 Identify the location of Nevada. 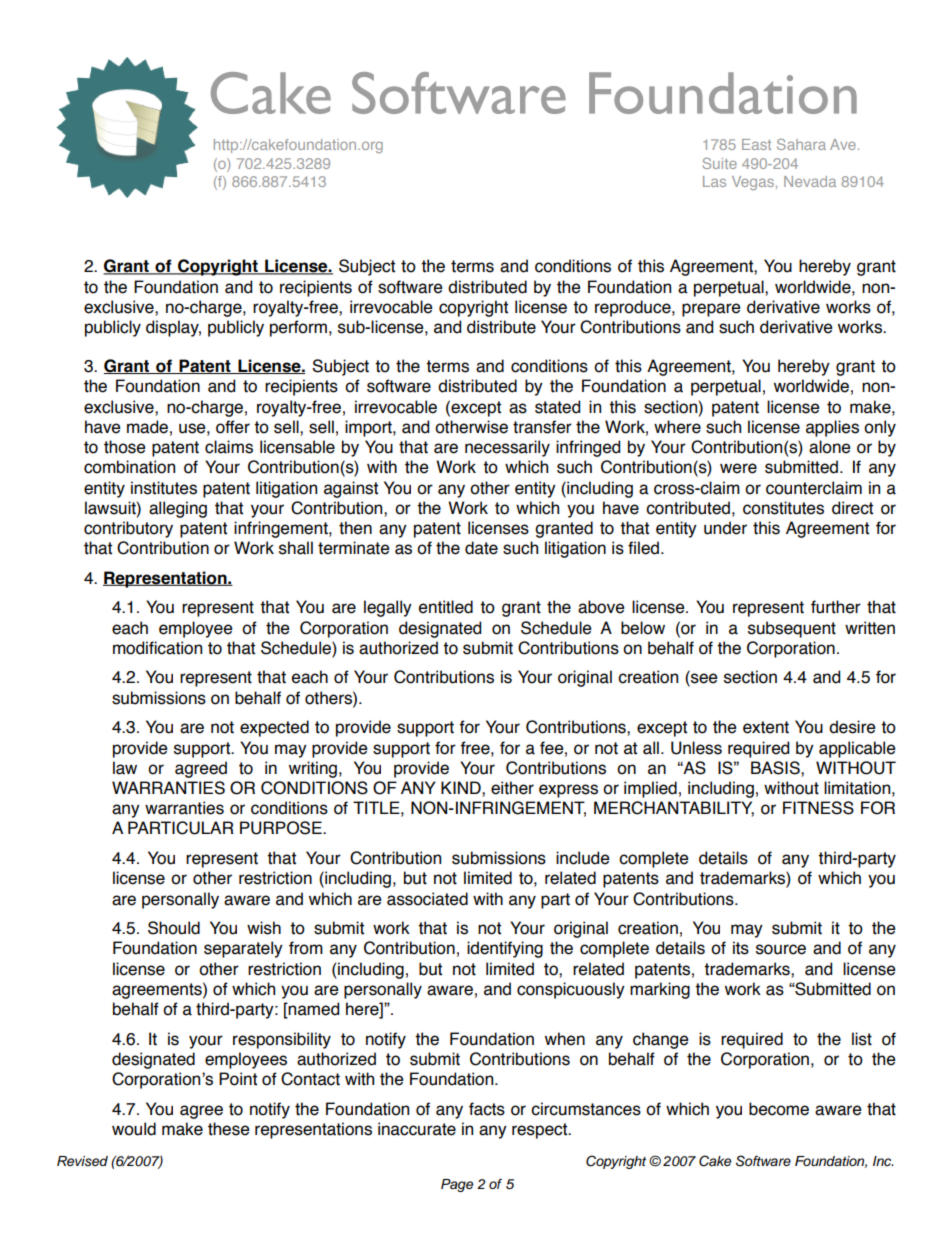
(810, 181).
